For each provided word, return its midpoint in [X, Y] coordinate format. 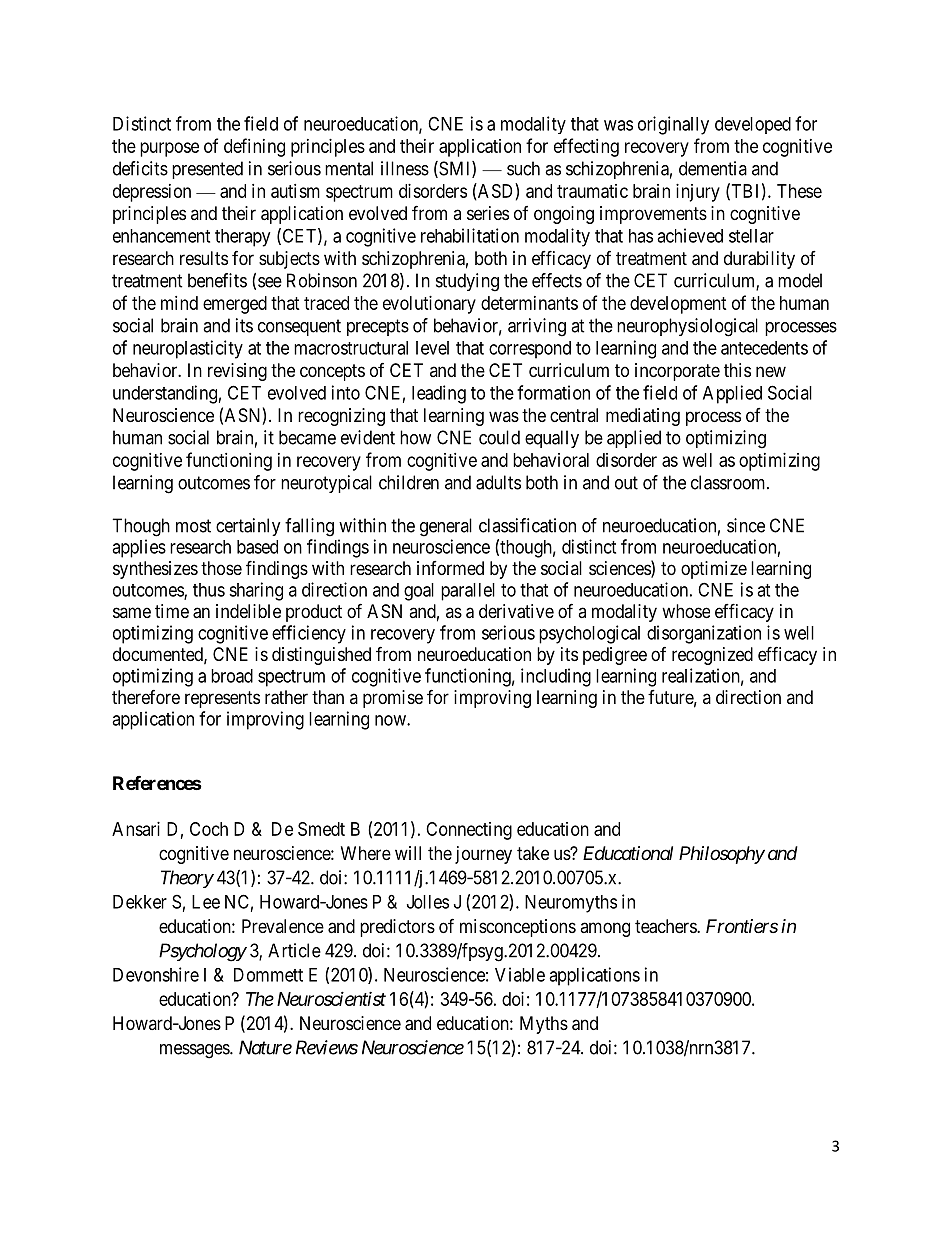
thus [209, 590]
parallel [468, 592]
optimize [714, 570]
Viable [520, 974]
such [523, 168]
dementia [713, 168]
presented [207, 170]
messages [195, 1051]
